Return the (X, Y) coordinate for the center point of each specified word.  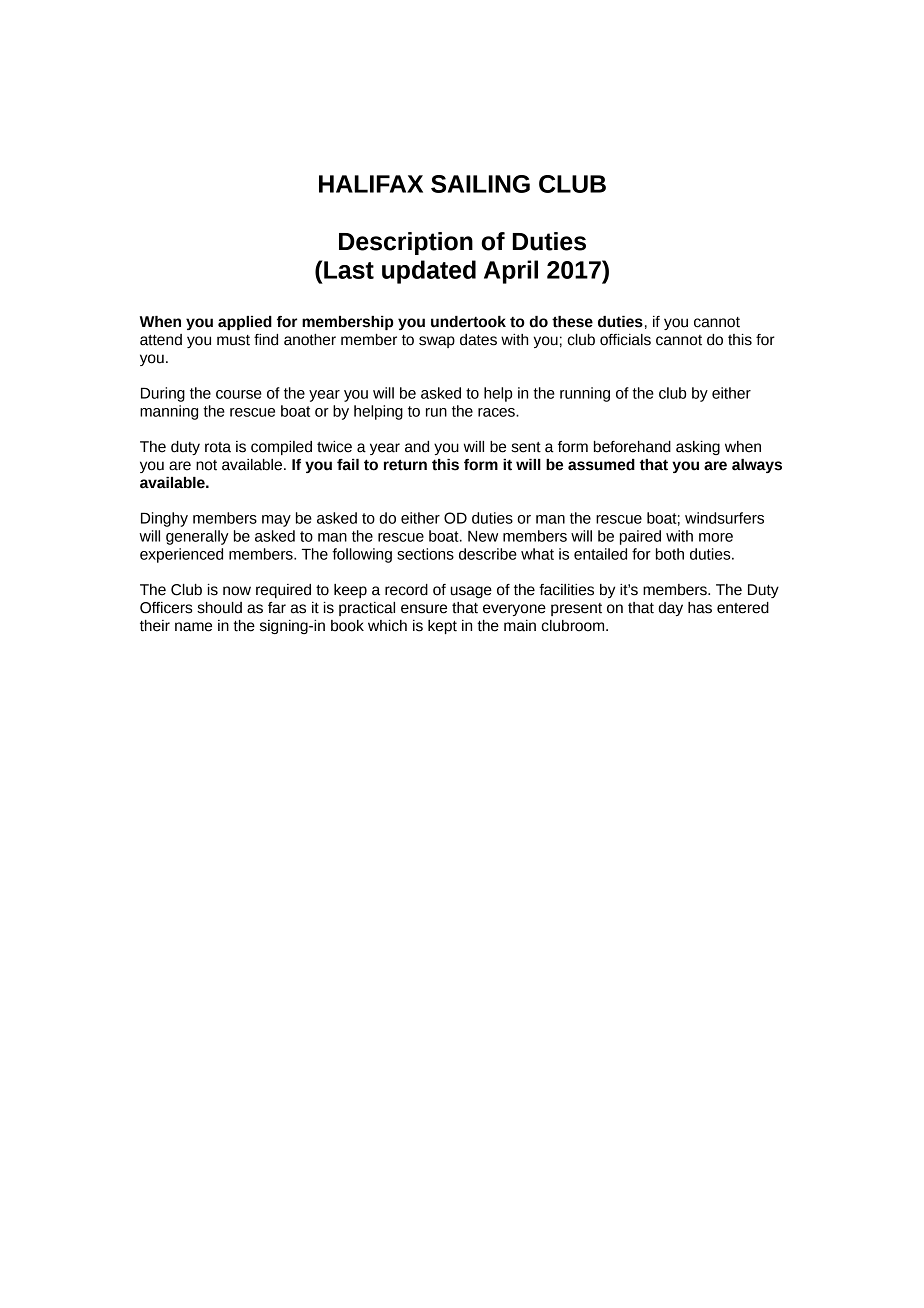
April (511, 272)
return (405, 465)
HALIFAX (371, 184)
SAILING (480, 184)
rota (218, 447)
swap (437, 342)
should (219, 608)
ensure (424, 609)
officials (625, 340)
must (233, 340)
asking (698, 448)
